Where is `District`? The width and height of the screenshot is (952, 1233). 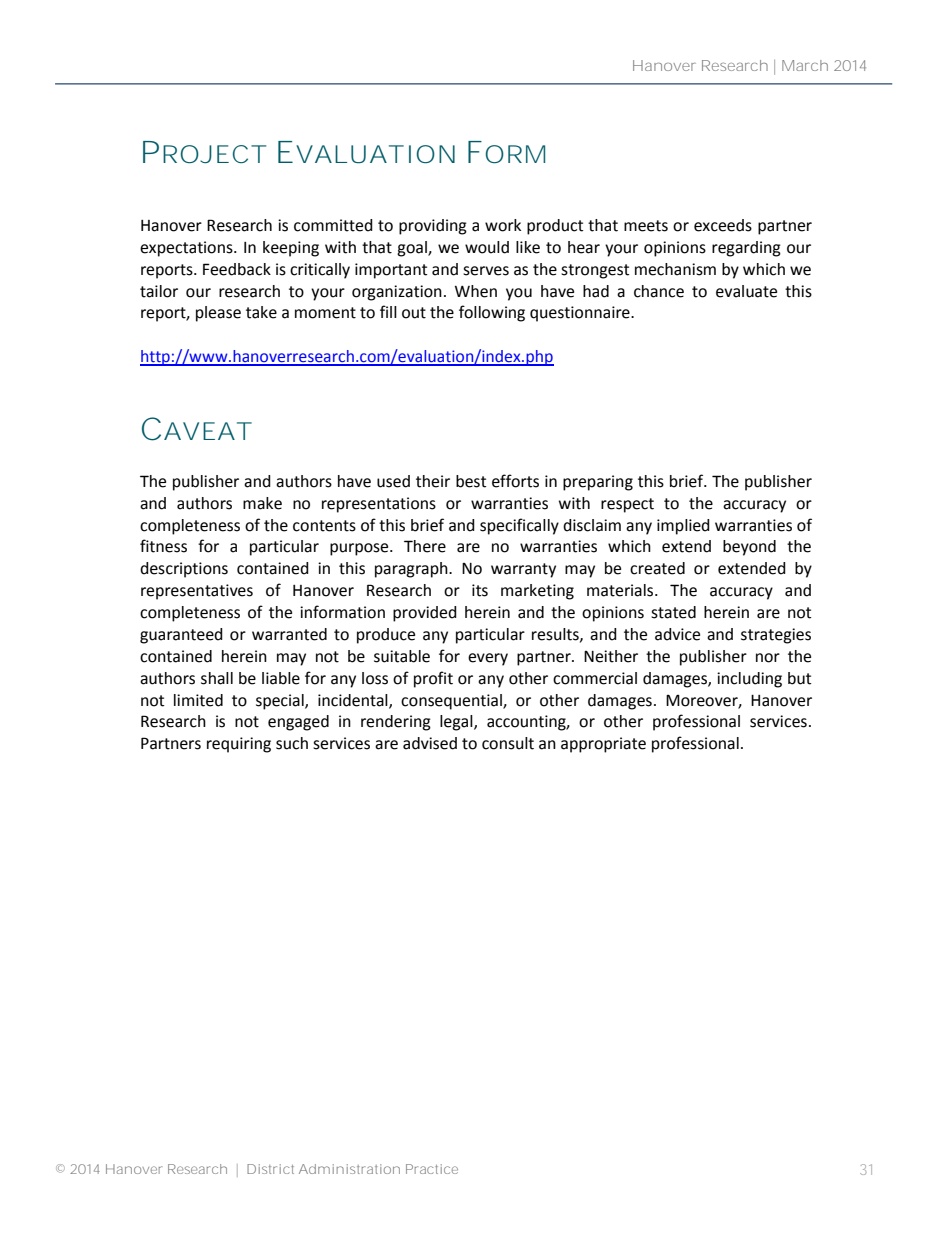
District is located at coordinates (270, 1169).
